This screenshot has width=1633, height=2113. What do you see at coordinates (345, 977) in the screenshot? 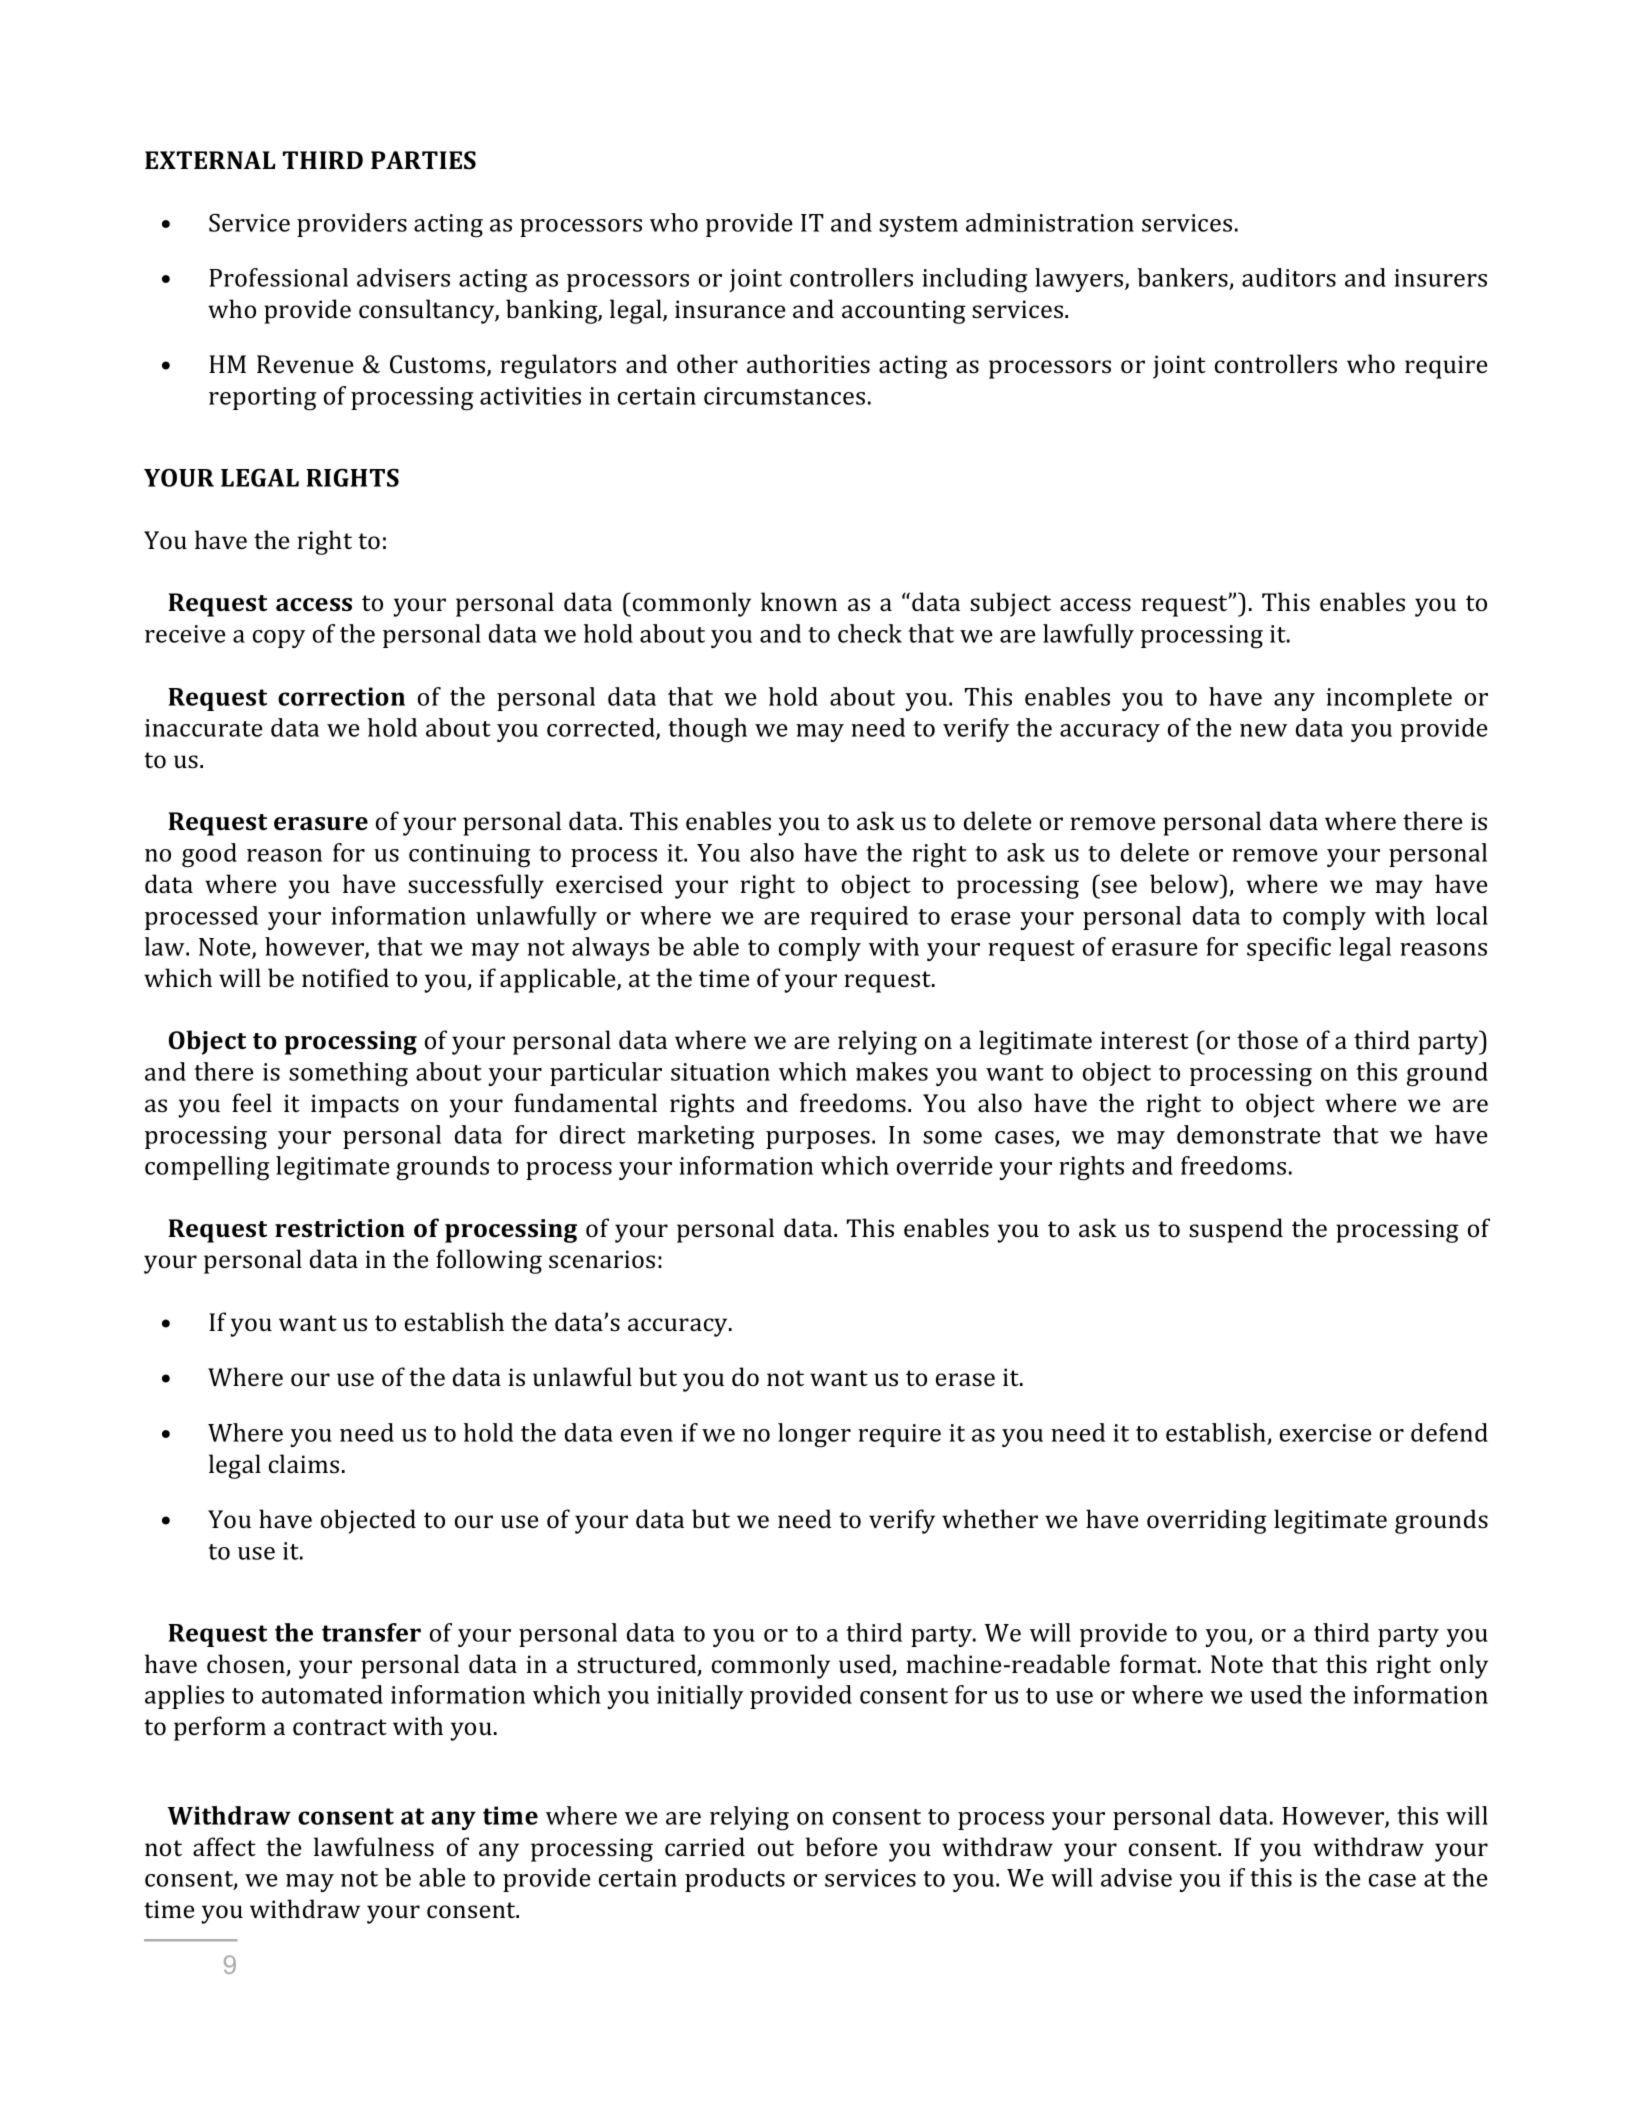
I see `notified` at bounding box center [345, 977].
